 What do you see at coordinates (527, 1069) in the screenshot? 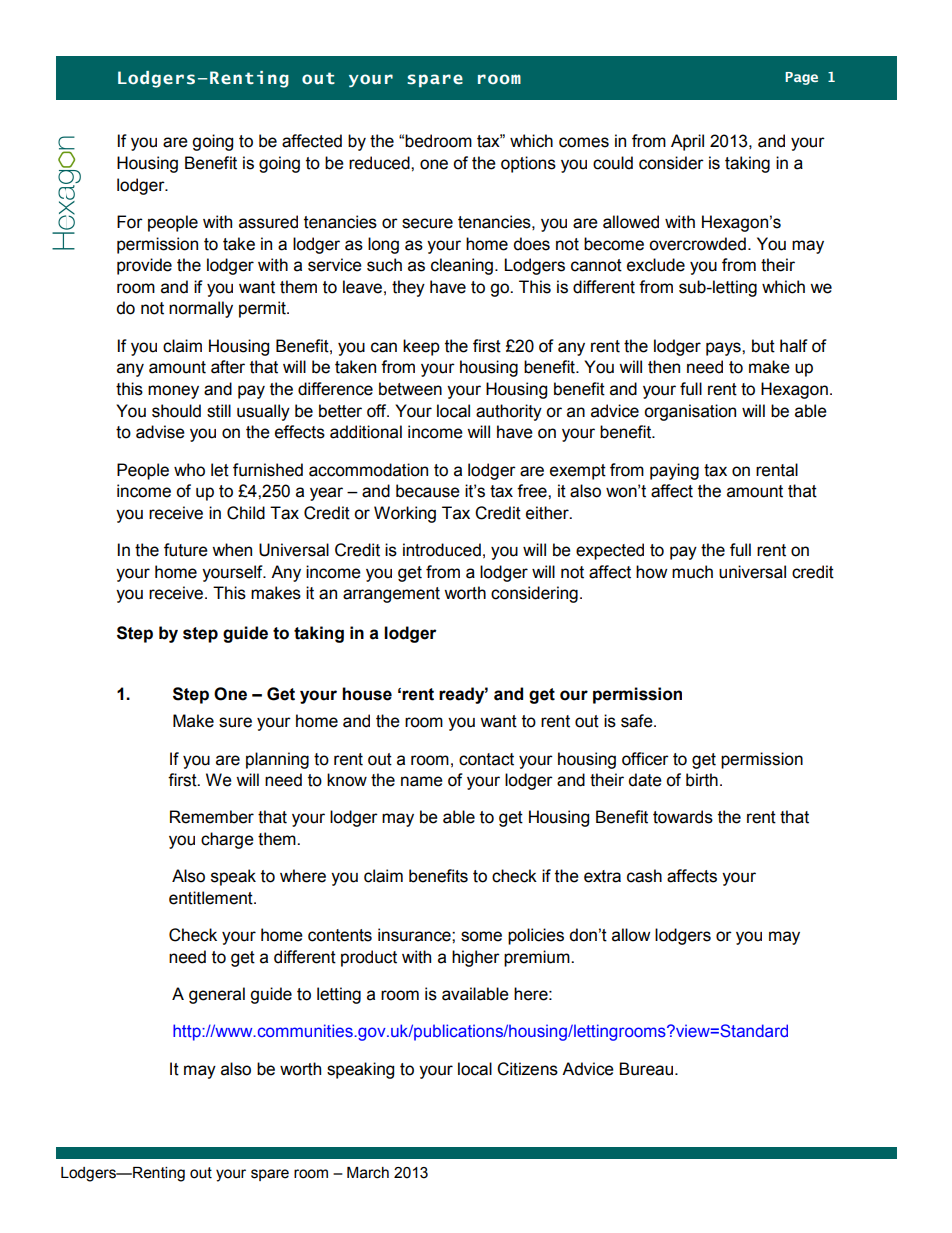
I see `Citizens` at bounding box center [527, 1069].
